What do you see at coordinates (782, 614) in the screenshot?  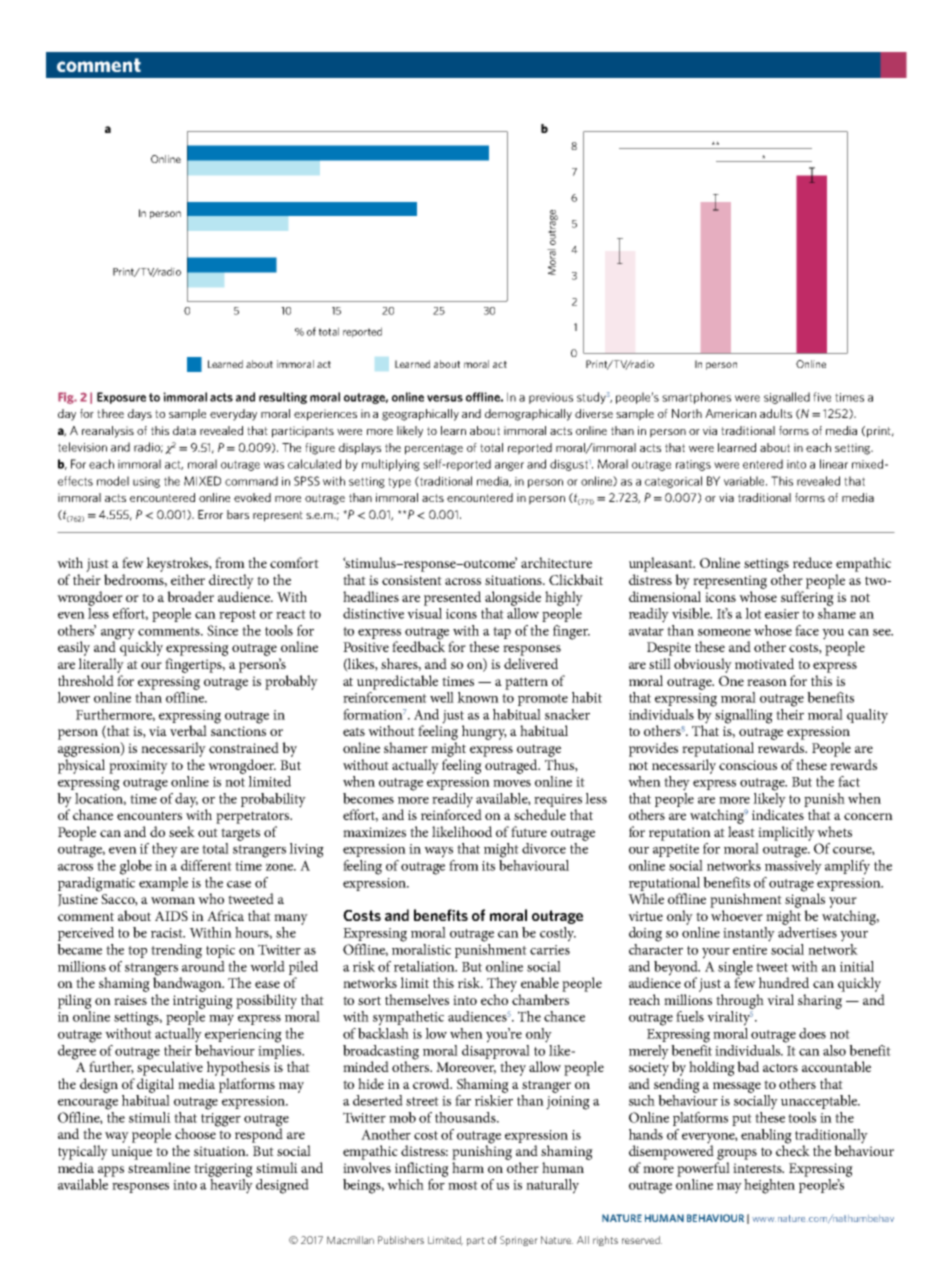 I see `easier` at bounding box center [782, 614].
